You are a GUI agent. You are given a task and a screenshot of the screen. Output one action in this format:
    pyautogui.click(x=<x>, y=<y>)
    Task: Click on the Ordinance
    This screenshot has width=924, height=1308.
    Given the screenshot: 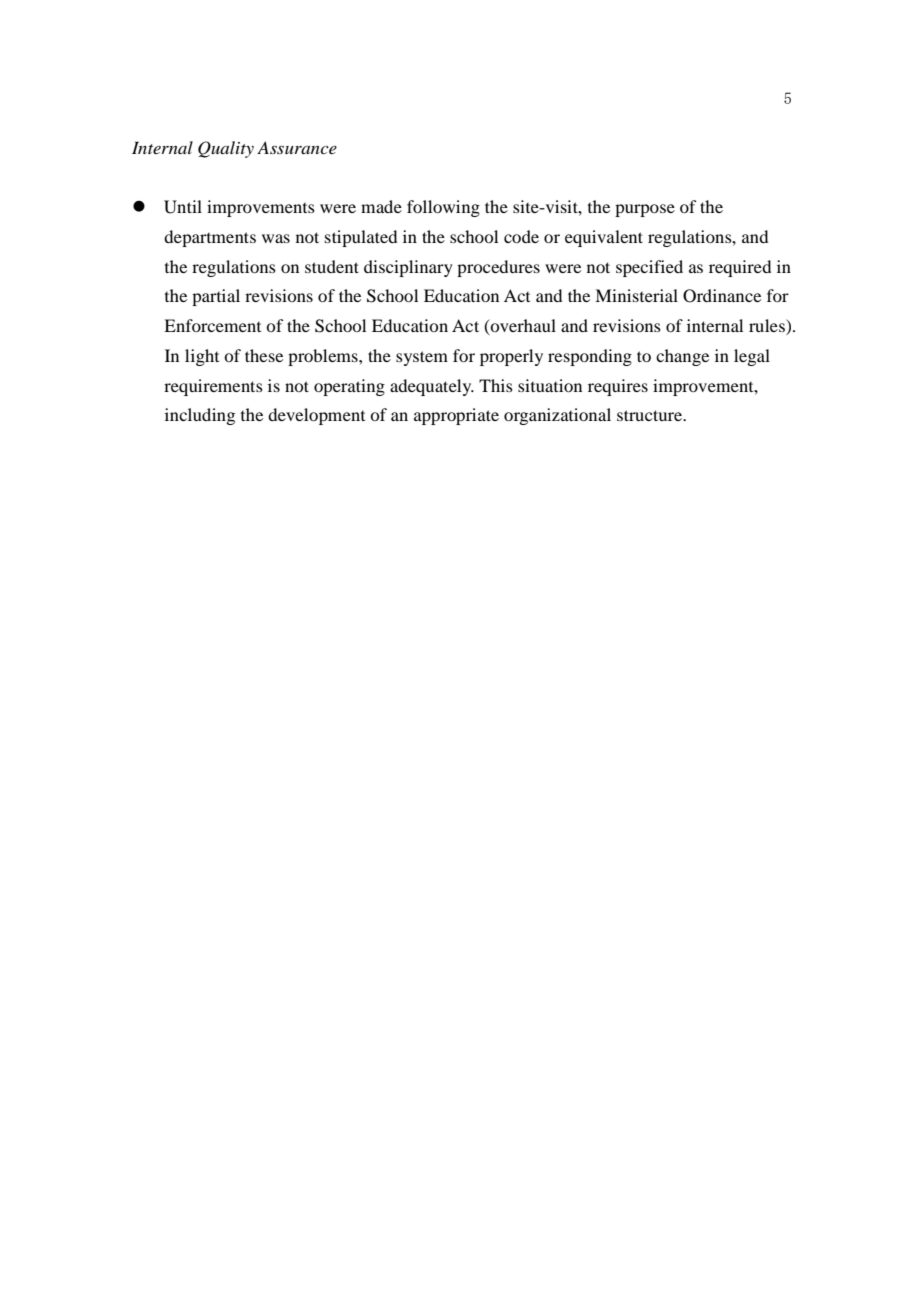 What is the action you would take?
    pyautogui.click(x=722, y=296)
